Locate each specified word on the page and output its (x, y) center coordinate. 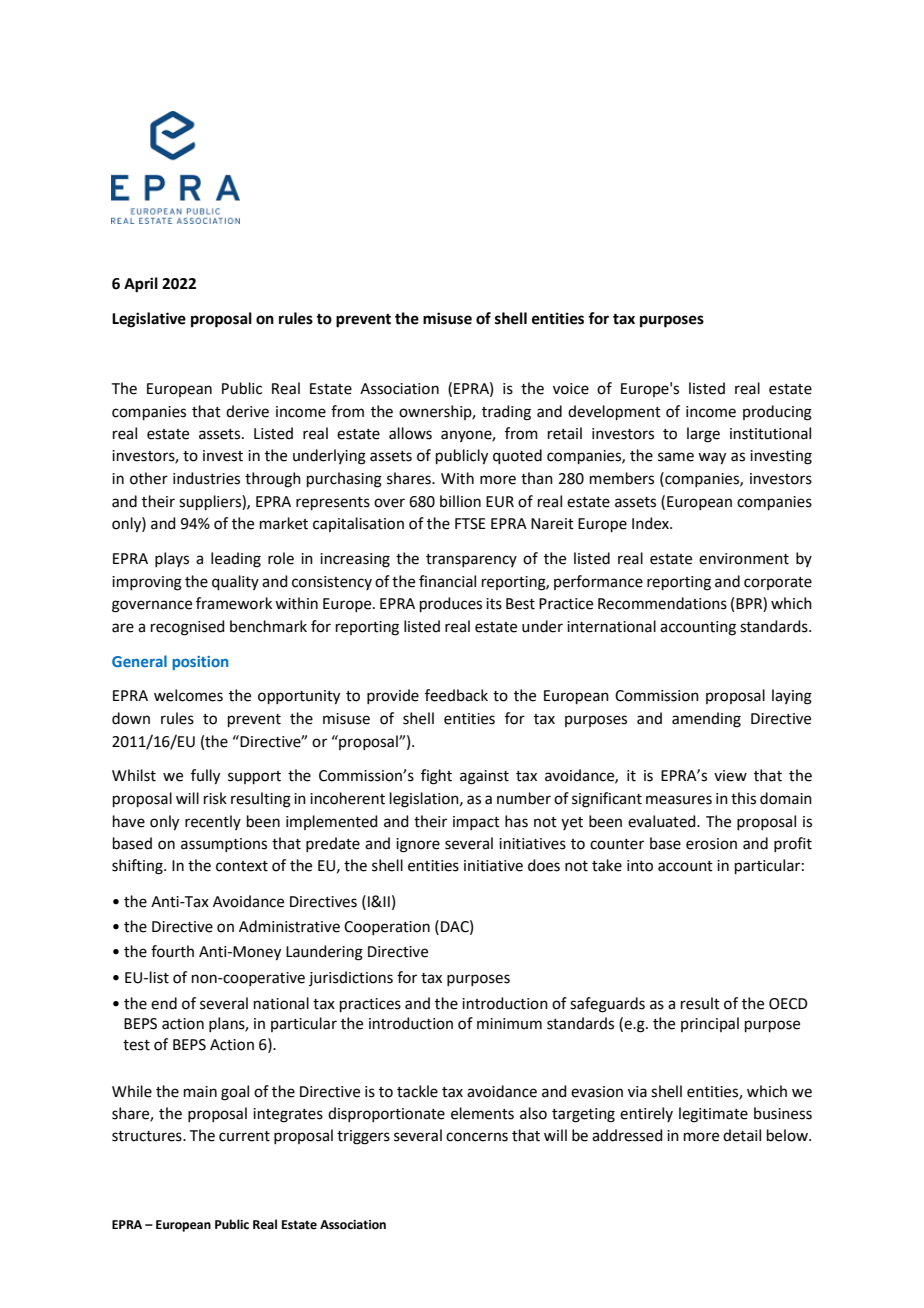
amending (706, 720)
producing (777, 413)
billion (460, 501)
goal (235, 1093)
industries (206, 478)
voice (571, 389)
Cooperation (387, 928)
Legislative (149, 320)
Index (651, 523)
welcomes (188, 695)
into (640, 866)
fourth (172, 951)
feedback (456, 695)
